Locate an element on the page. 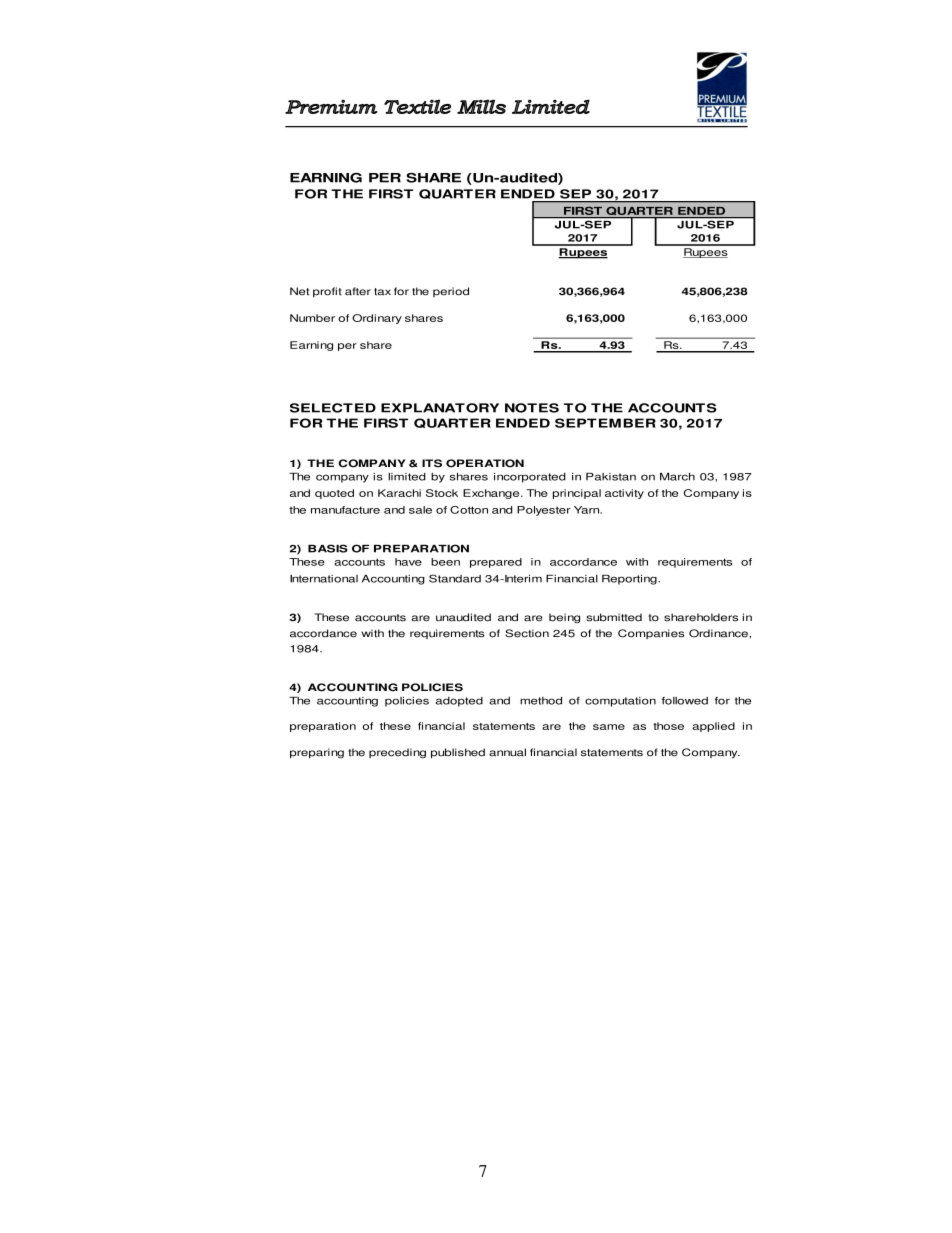 The width and height of the page is (952, 1233). SEPTEMBER is located at coordinates (605, 423).
